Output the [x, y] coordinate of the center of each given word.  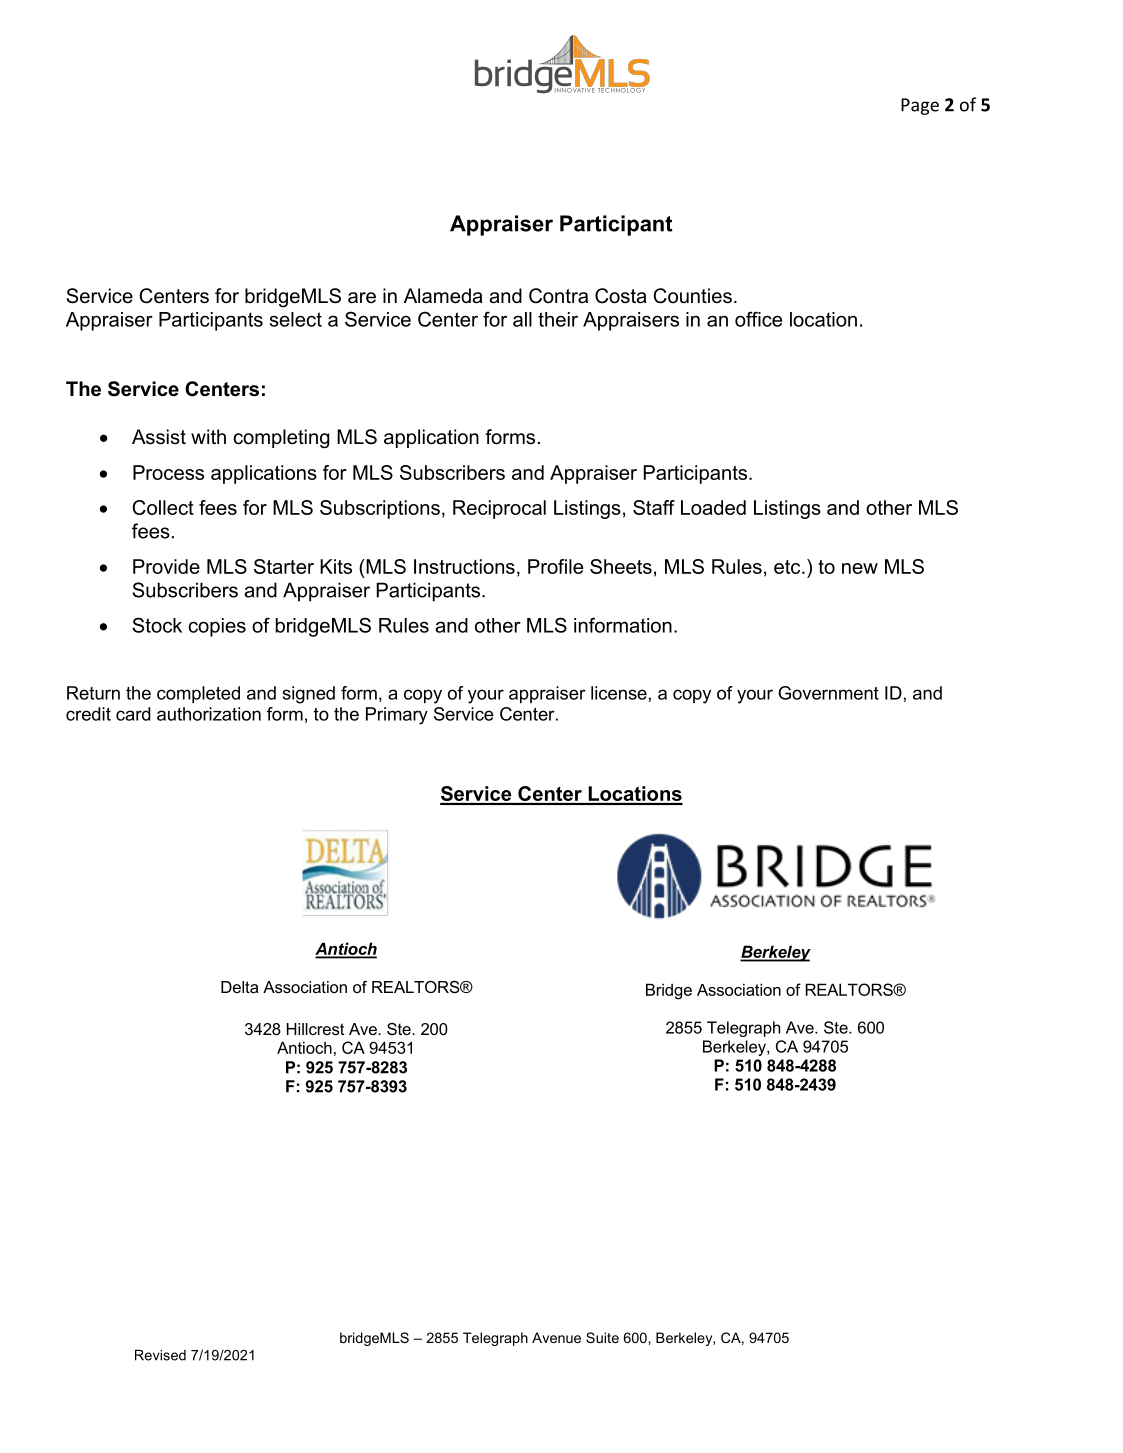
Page [920, 106]
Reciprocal [499, 509]
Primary [397, 716]
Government [828, 693]
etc [788, 567]
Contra [558, 296]
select [296, 319]
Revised [160, 1355]
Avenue [556, 1337]
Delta [239, 987]
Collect [163, 507]
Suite [602, 1337]
